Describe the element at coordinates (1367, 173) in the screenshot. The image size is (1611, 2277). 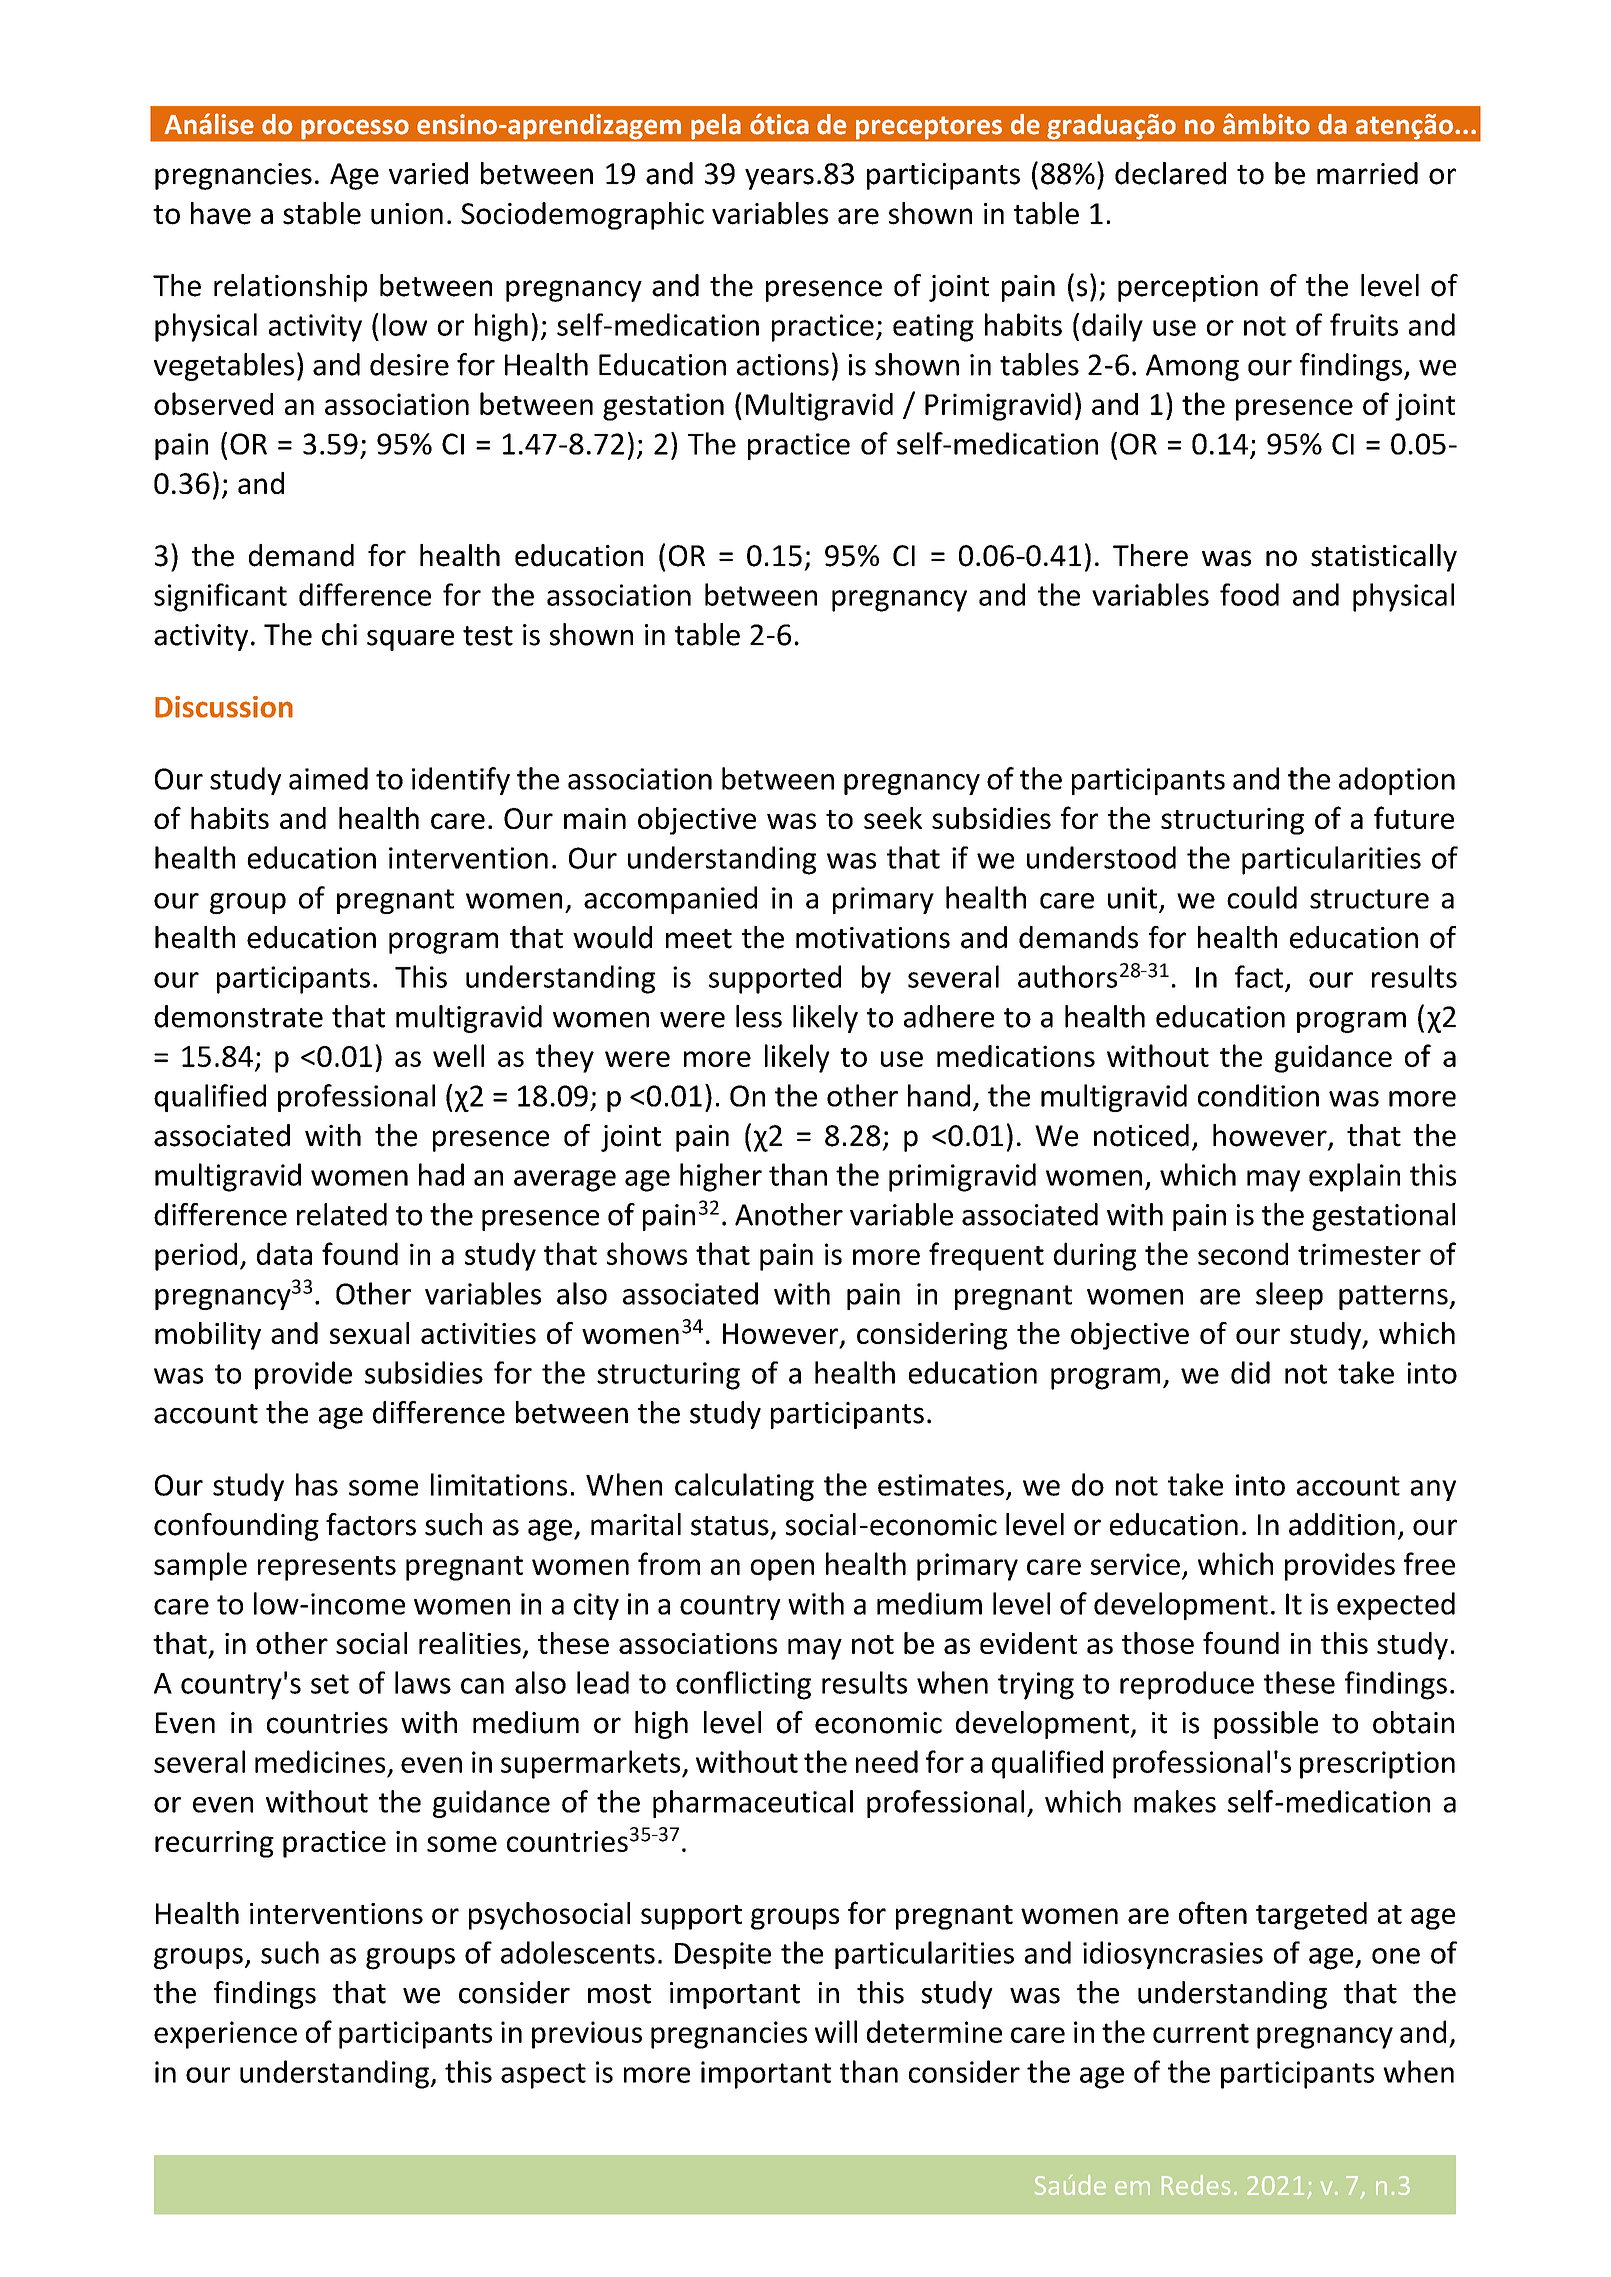
I see `married` at that location.
